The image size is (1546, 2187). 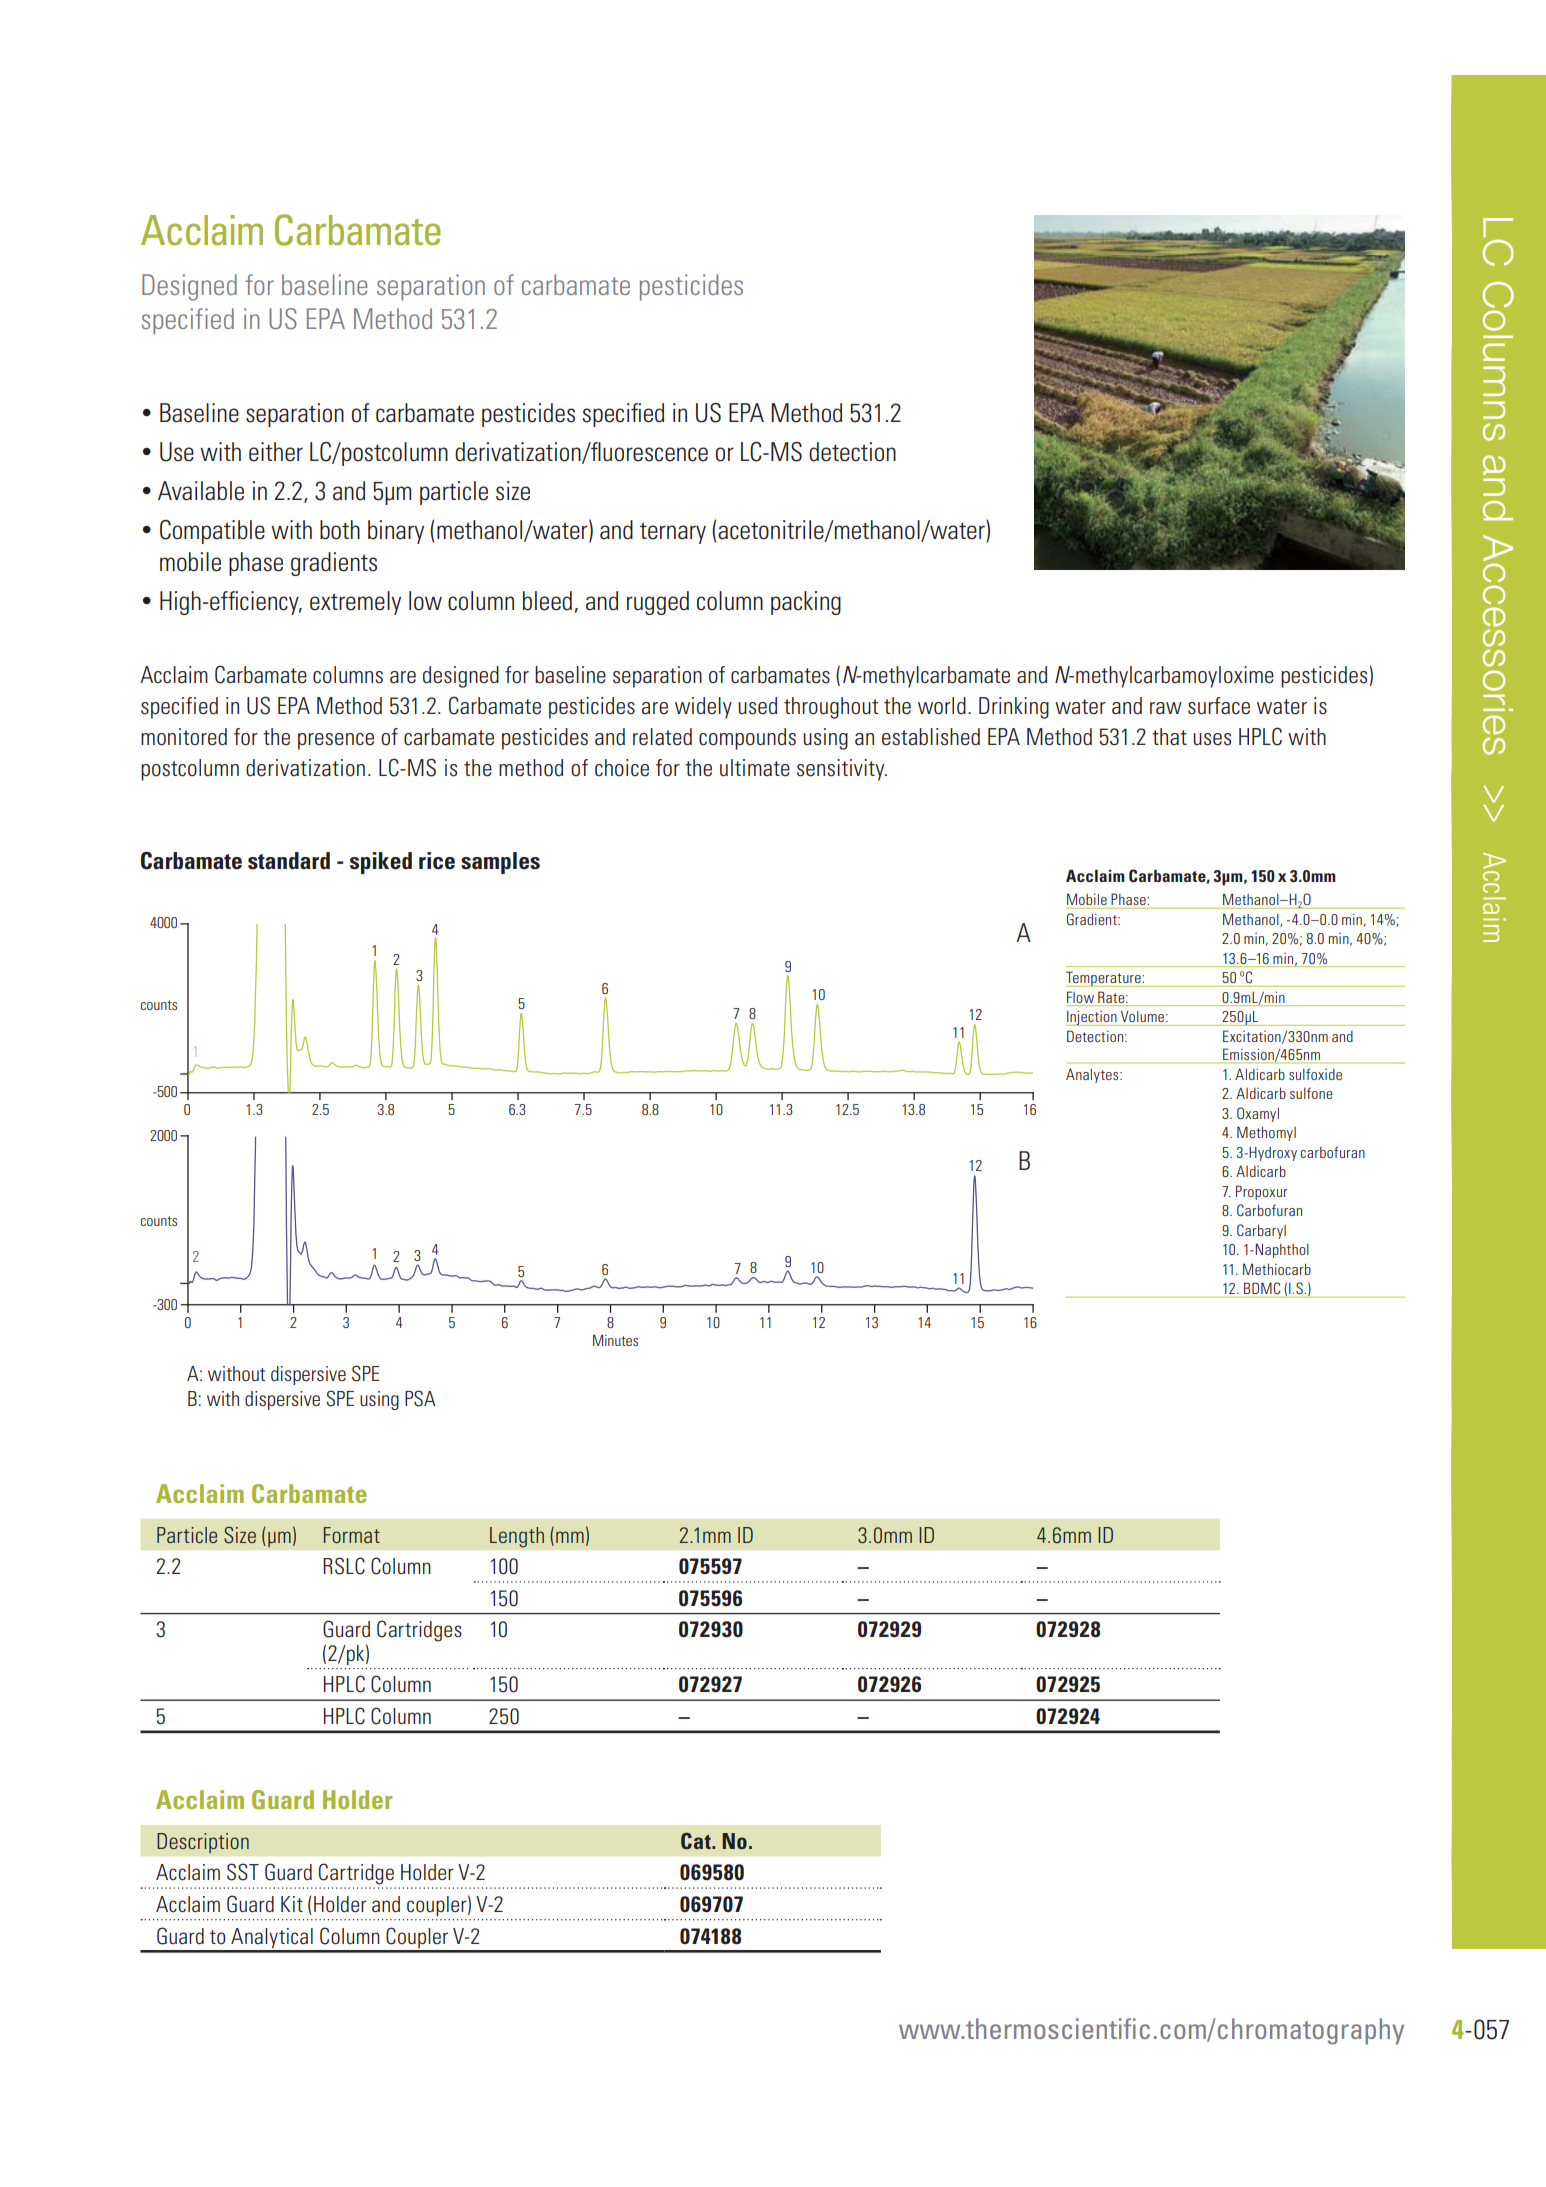 What do you see at coordinates (1212, 739) in the page?
I see `uses` at bounding box center [1212, 739].
